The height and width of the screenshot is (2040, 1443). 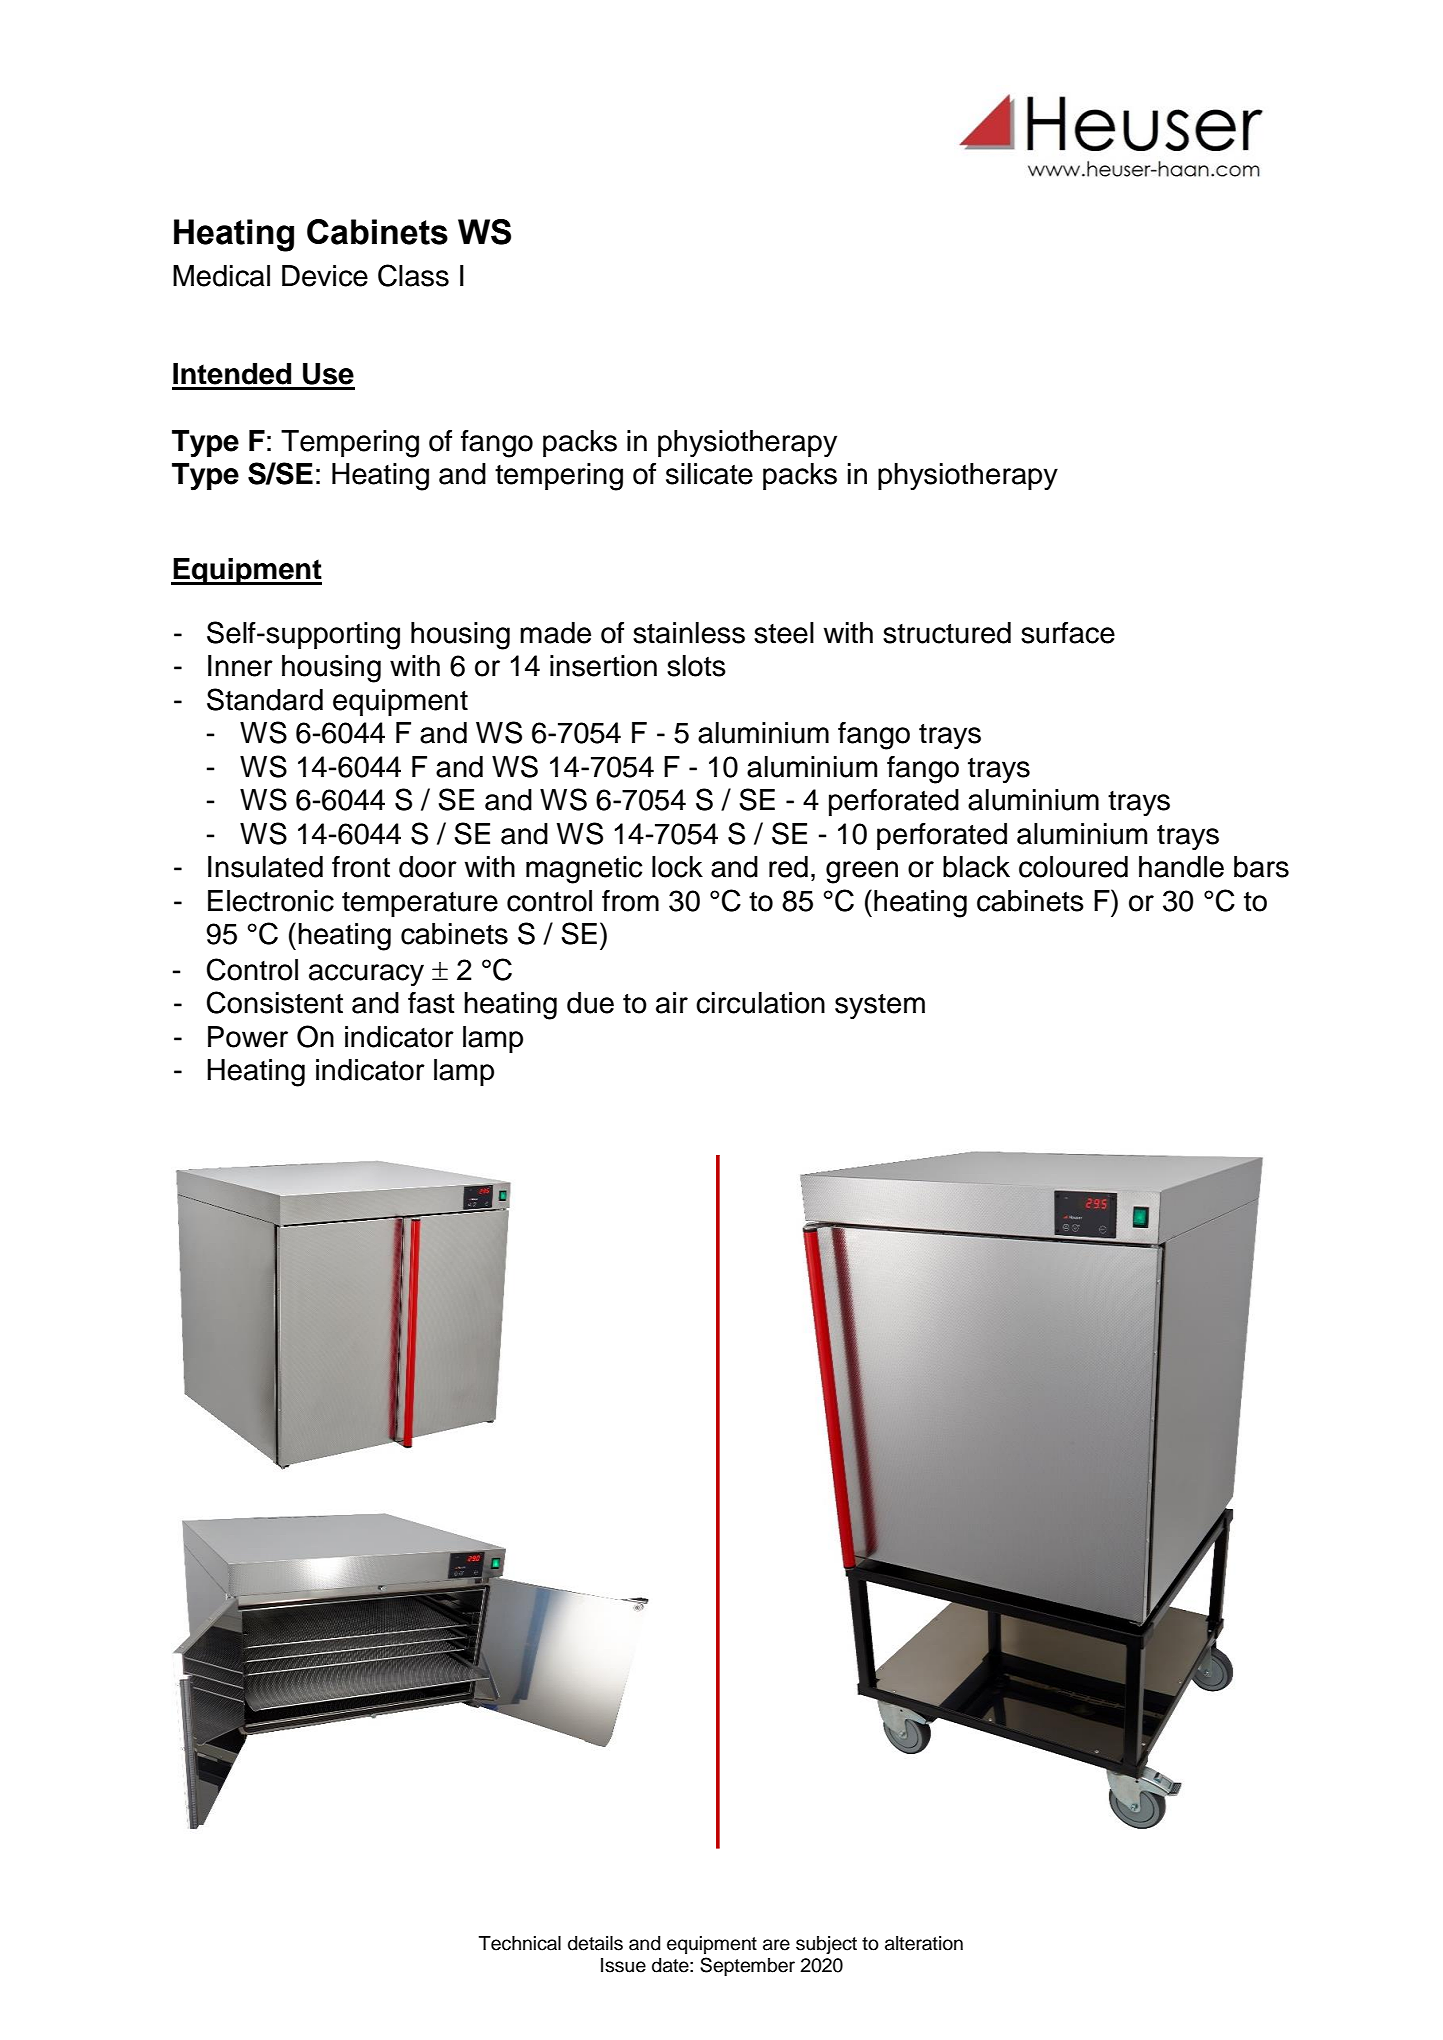 What do you see at coordinates (520, 1943) in the screenshot?
I see `Technical` at bounding box center [520, 1943].
